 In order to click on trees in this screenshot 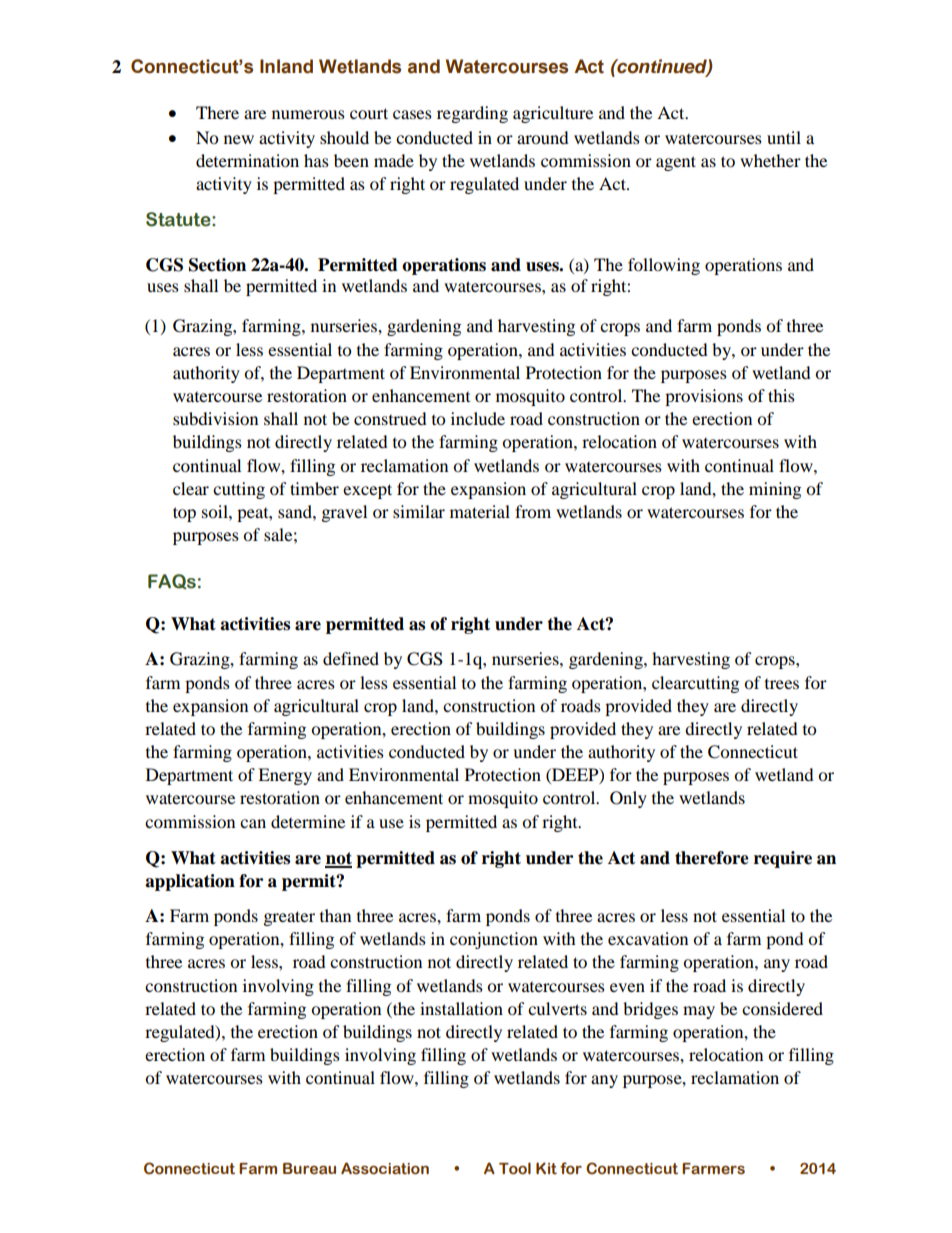, I will do `click(782, 684)`.
